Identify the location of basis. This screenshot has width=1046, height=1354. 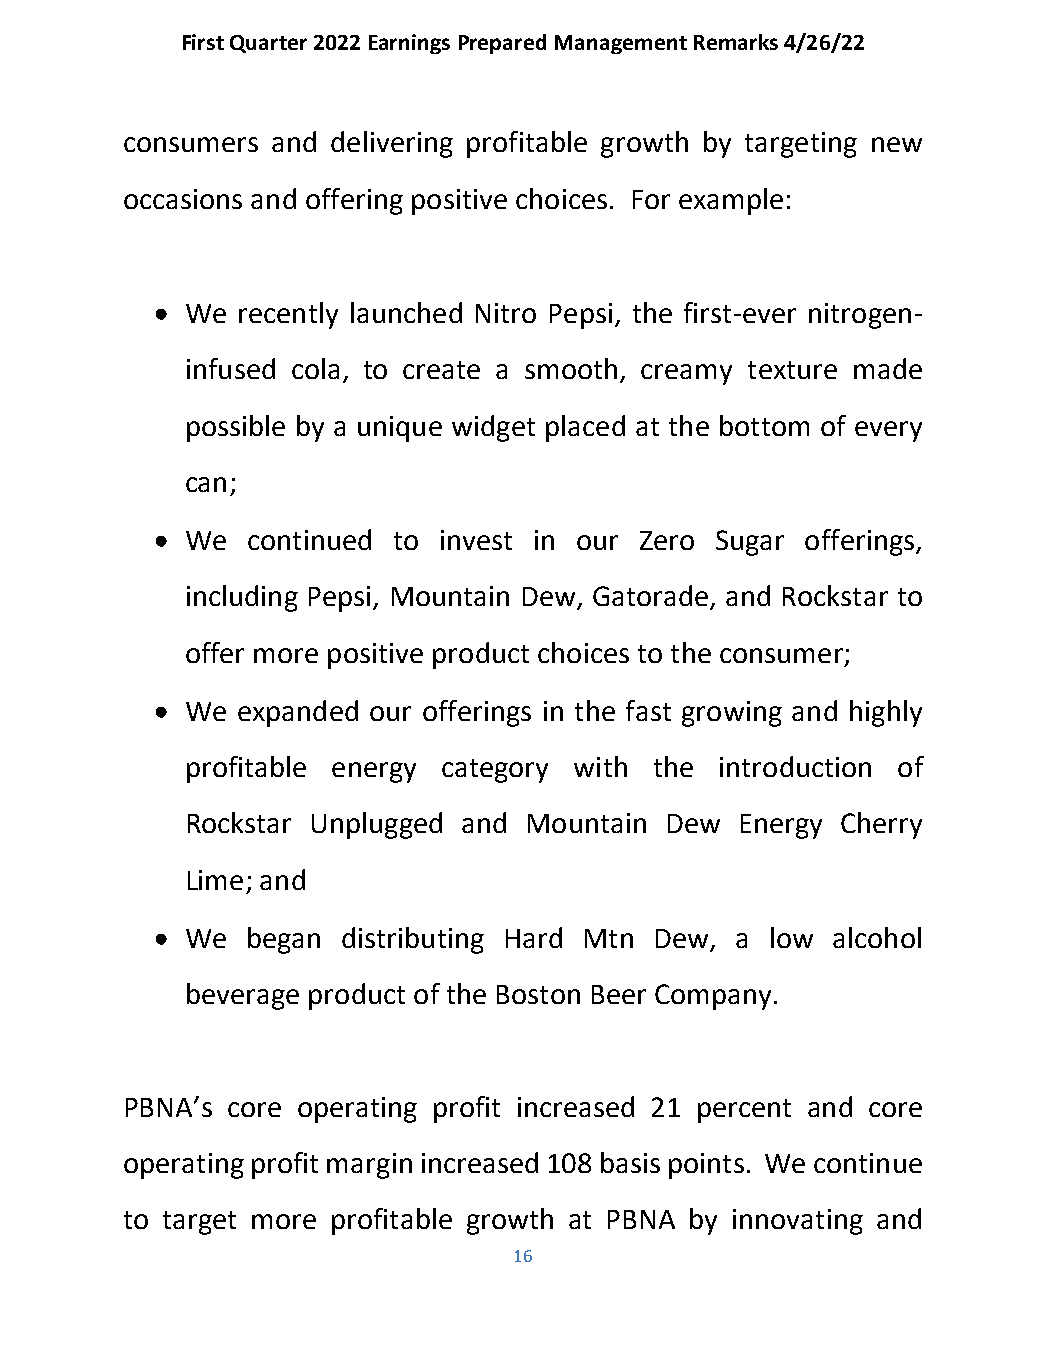
(630, 1162).
